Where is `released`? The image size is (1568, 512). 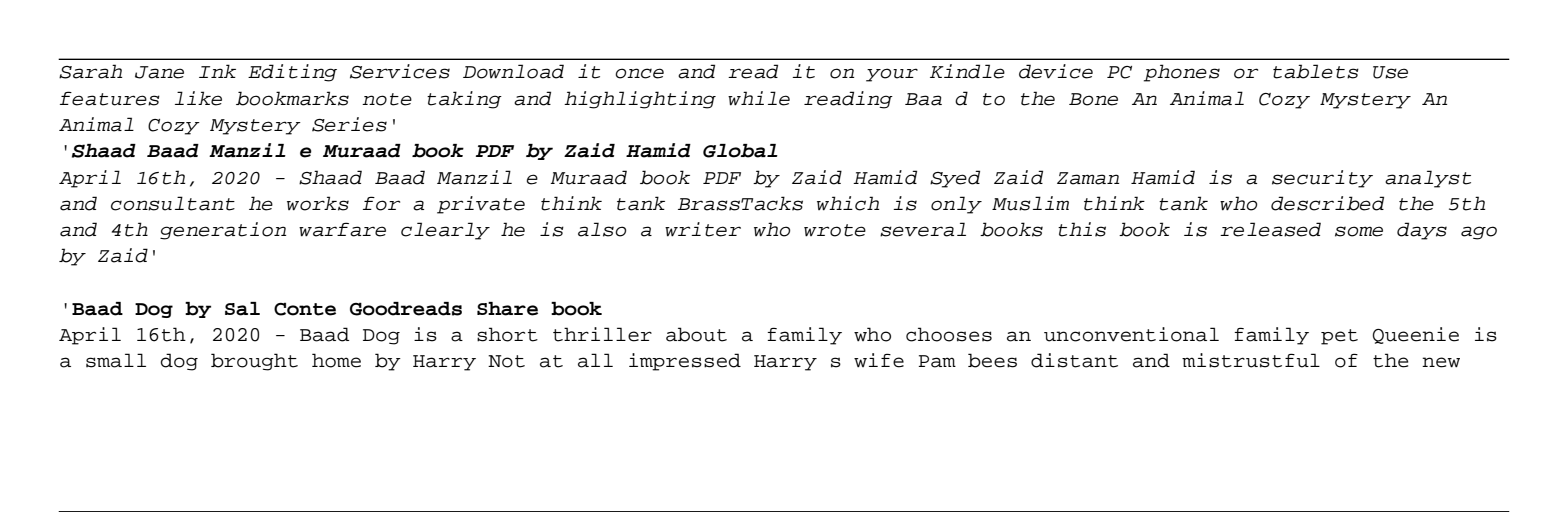
released is located at coordinates (1270, 229).
